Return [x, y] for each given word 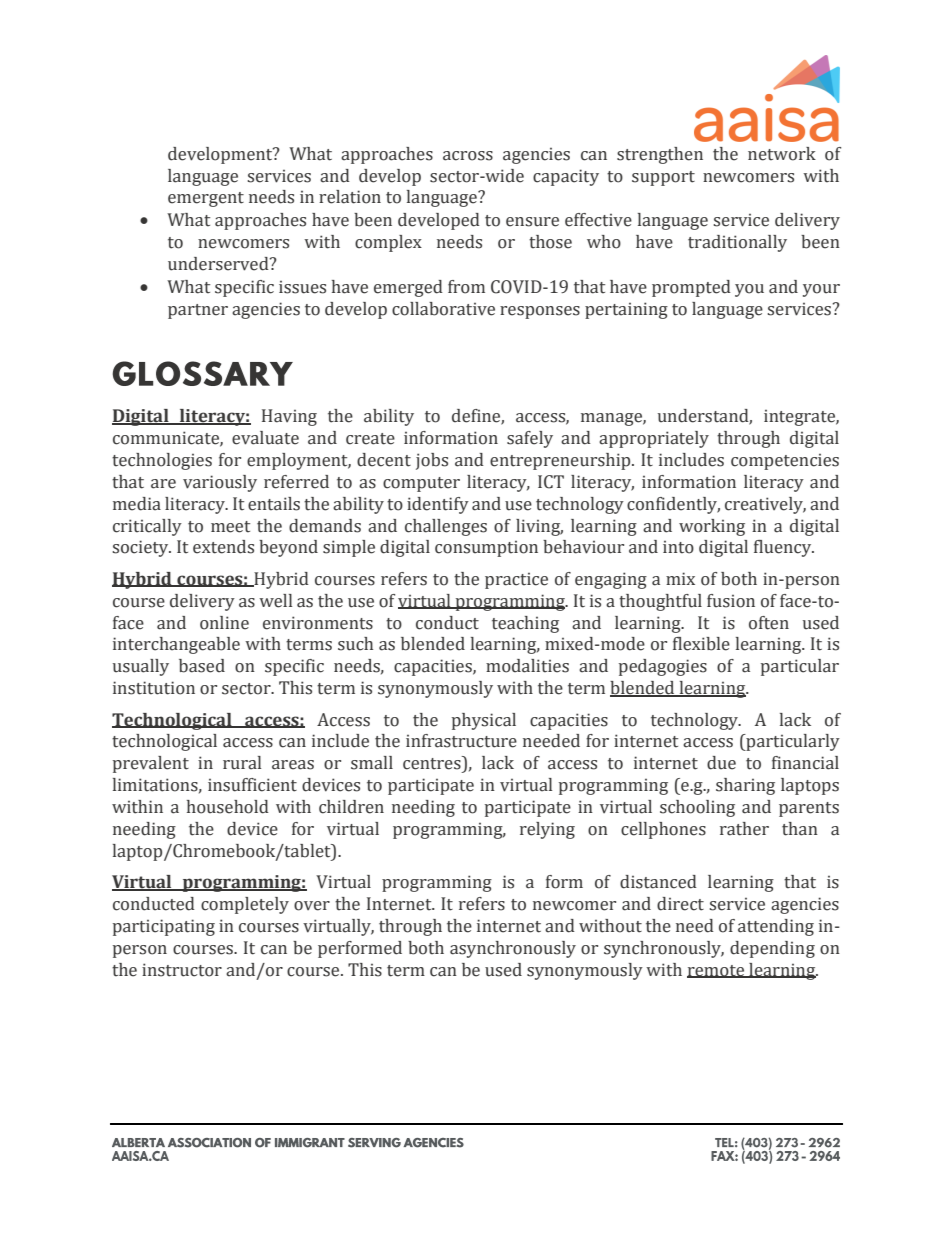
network [782, 154]
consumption [486, 549]
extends [223, 547]
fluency [784, 548]
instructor [182, 970]
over [312, 906]
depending [772, 949]
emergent [206, 199]
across [468, 156]
